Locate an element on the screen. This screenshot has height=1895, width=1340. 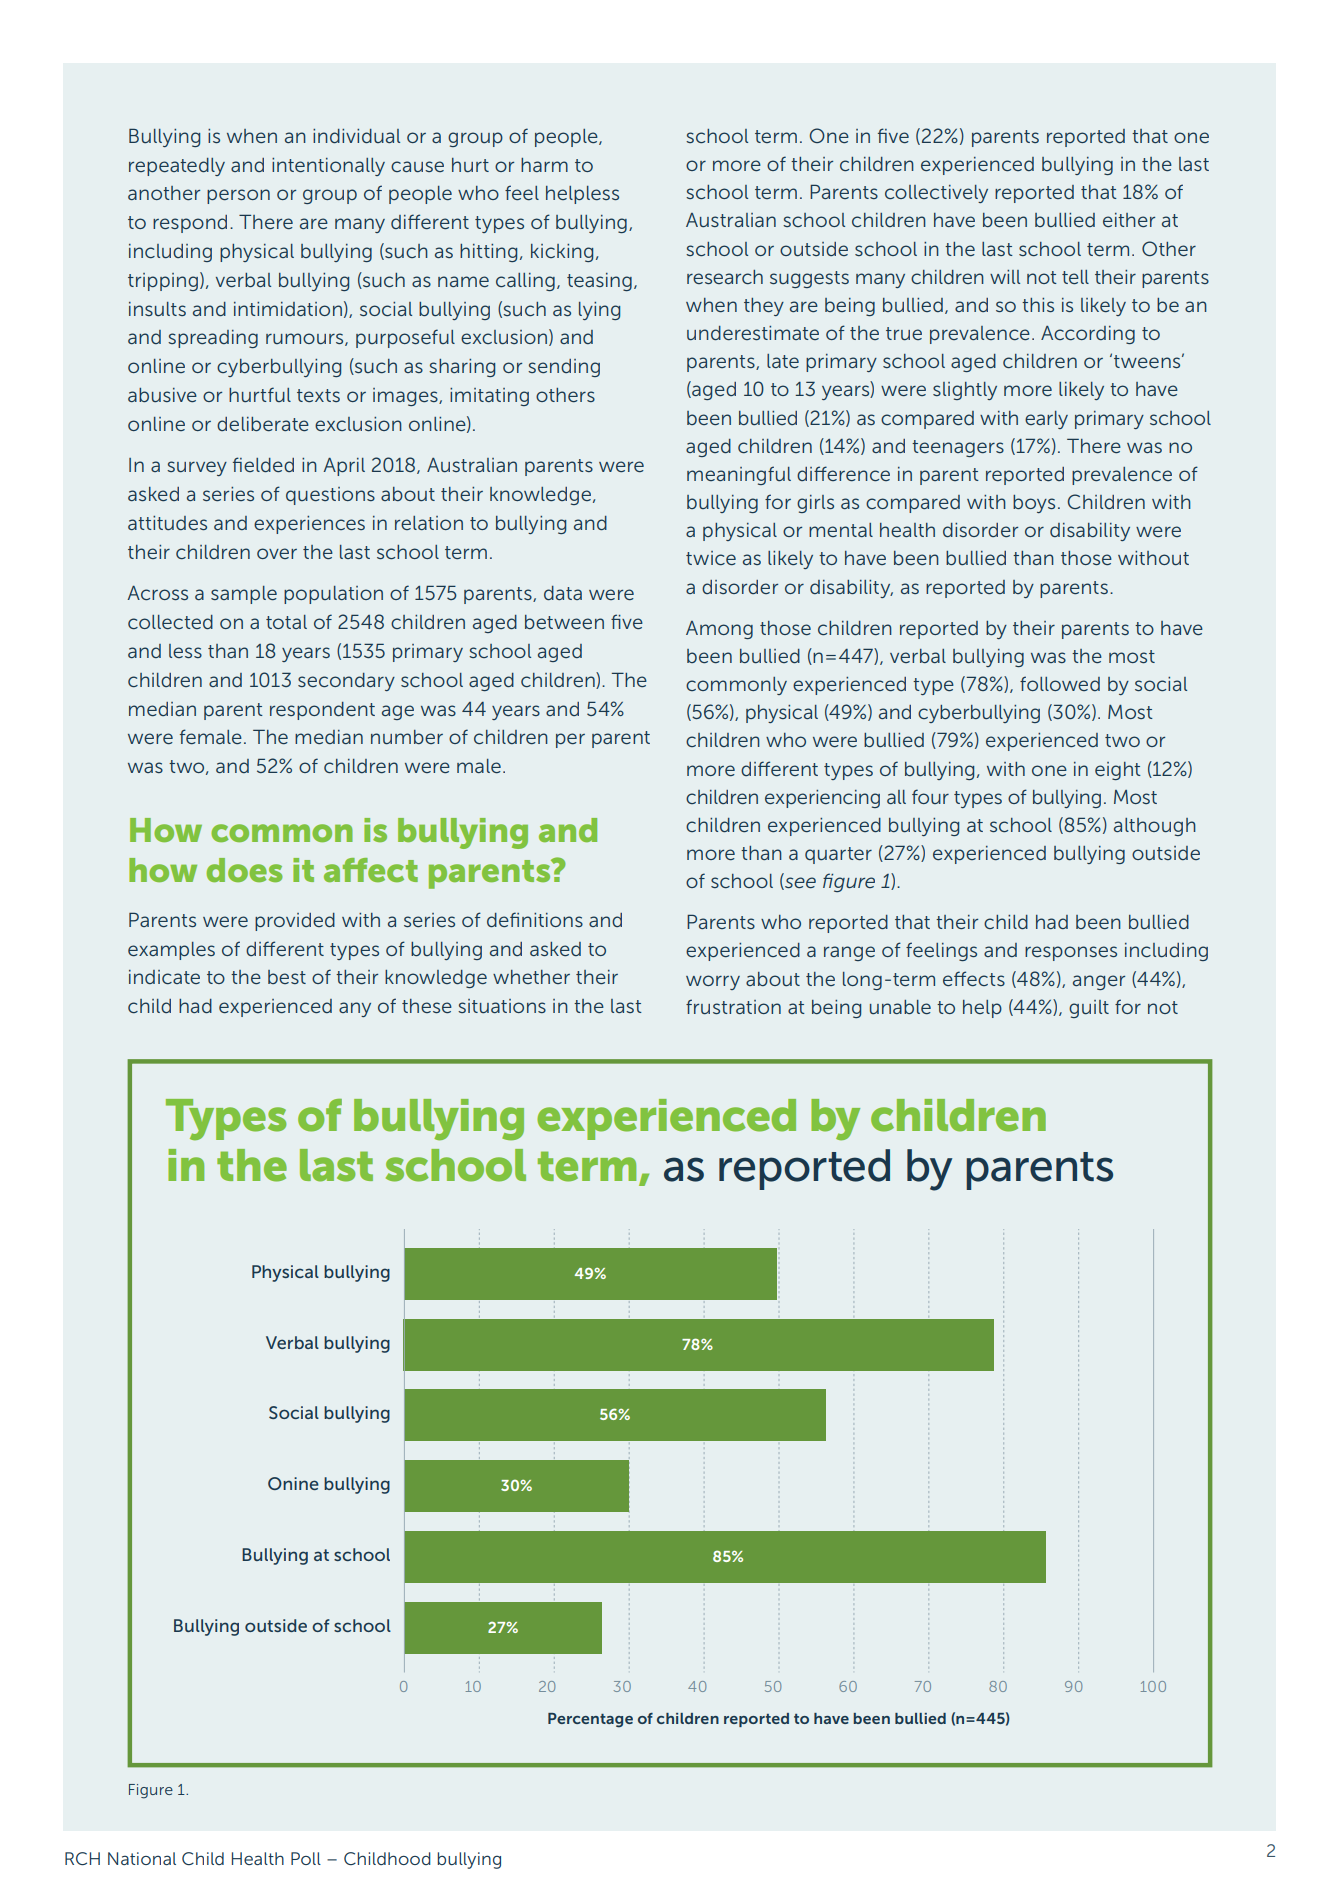
harm is located at coordinates (544, 165).
